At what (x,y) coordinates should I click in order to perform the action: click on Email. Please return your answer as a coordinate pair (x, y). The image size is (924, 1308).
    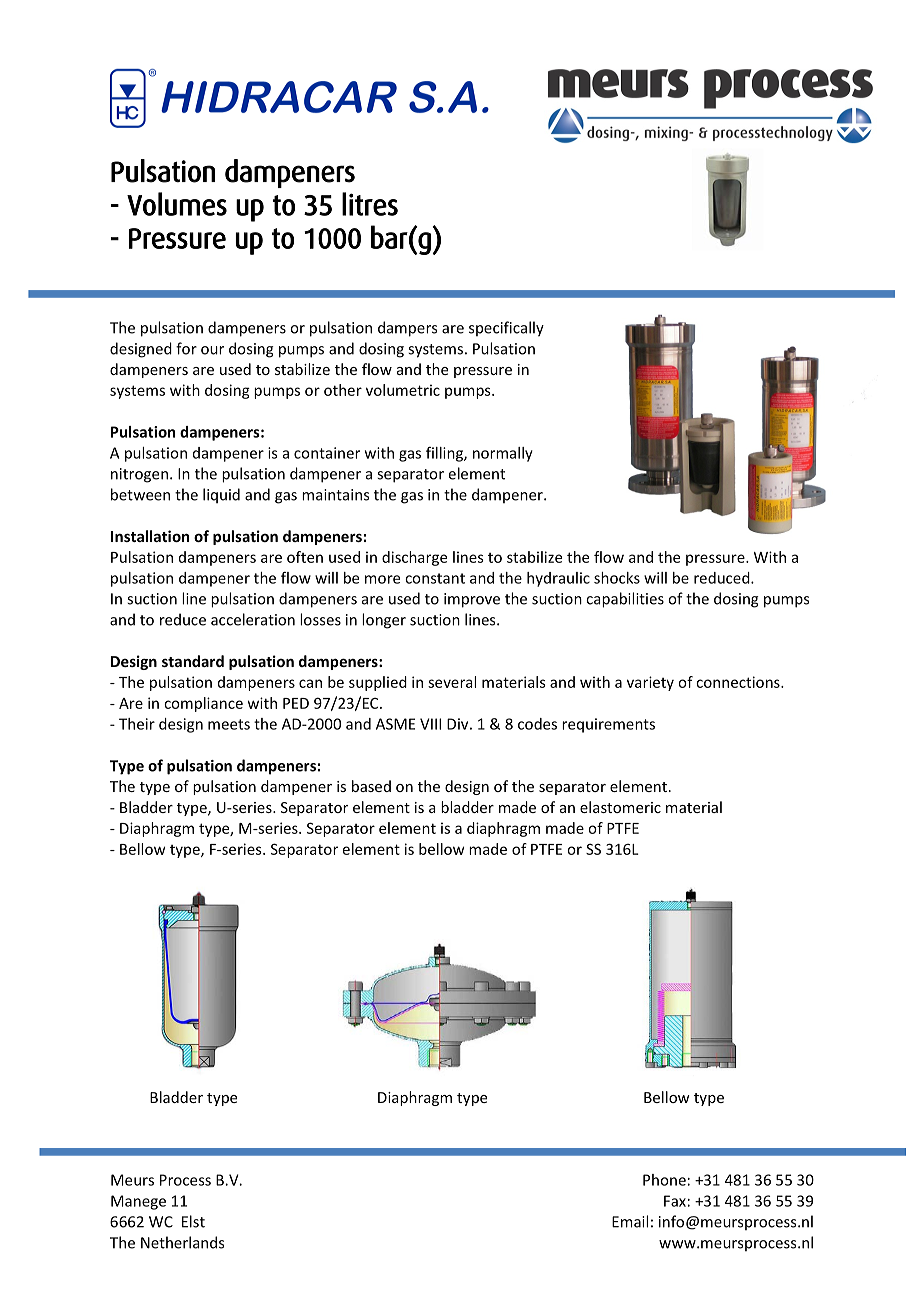
    Looking at the image, I should click on (630, 1221).
